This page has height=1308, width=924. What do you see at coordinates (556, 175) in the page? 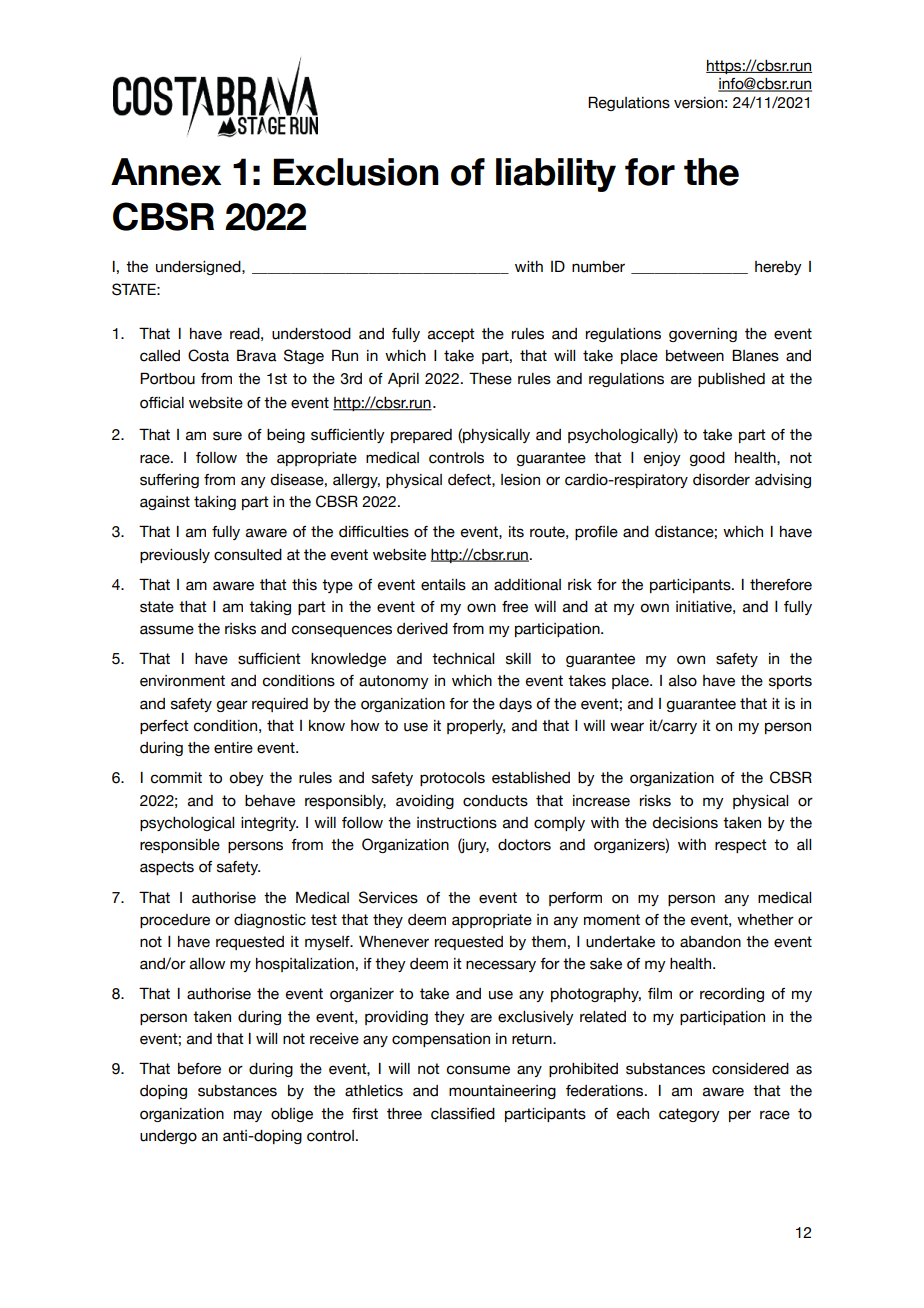
I see `liability` at bounding box center [556, 175].
